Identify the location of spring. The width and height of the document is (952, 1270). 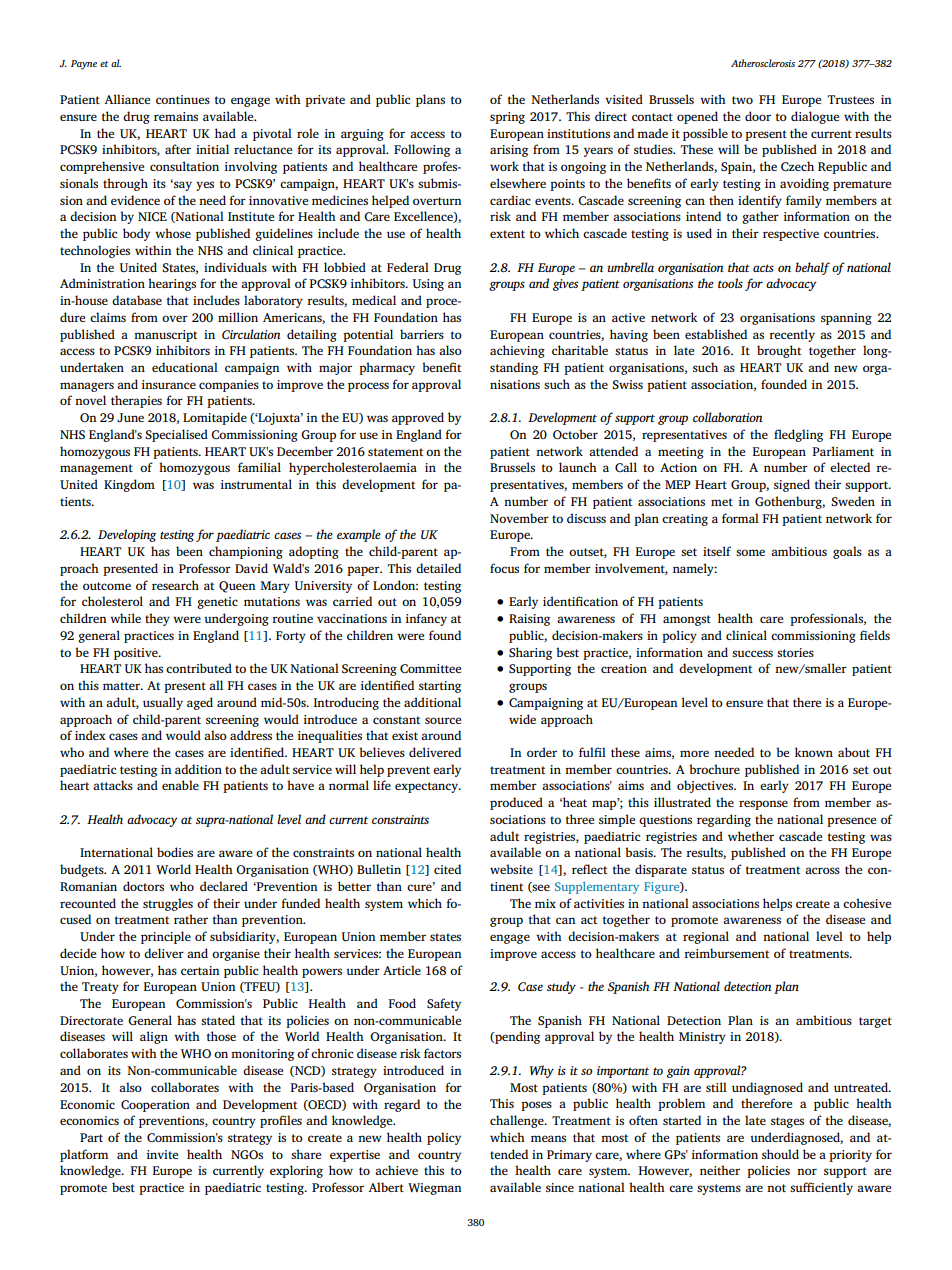
(507, 118).
